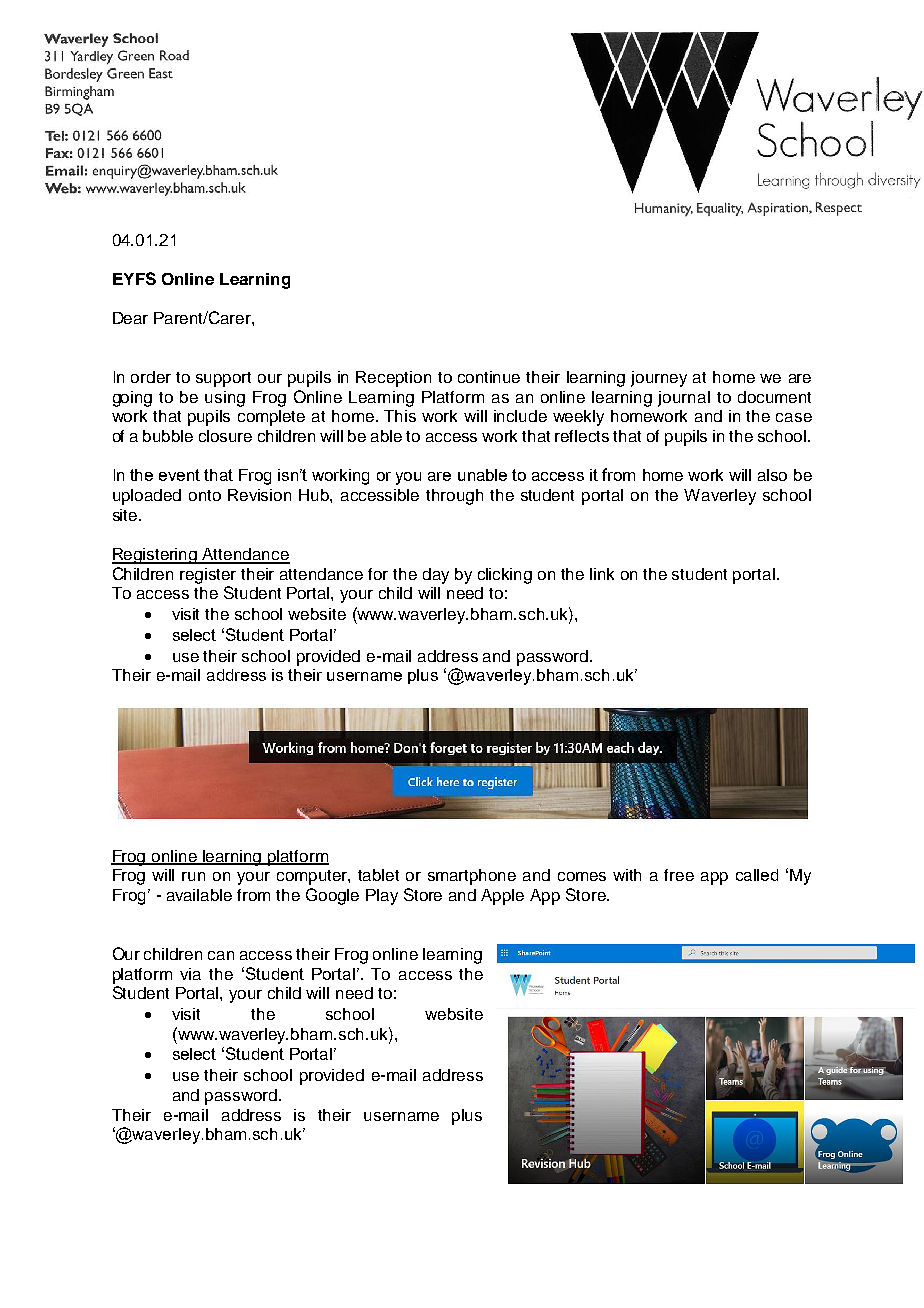 This screenshot has height=1308, width=924. I want to click on clicking, so click(505, 576).
